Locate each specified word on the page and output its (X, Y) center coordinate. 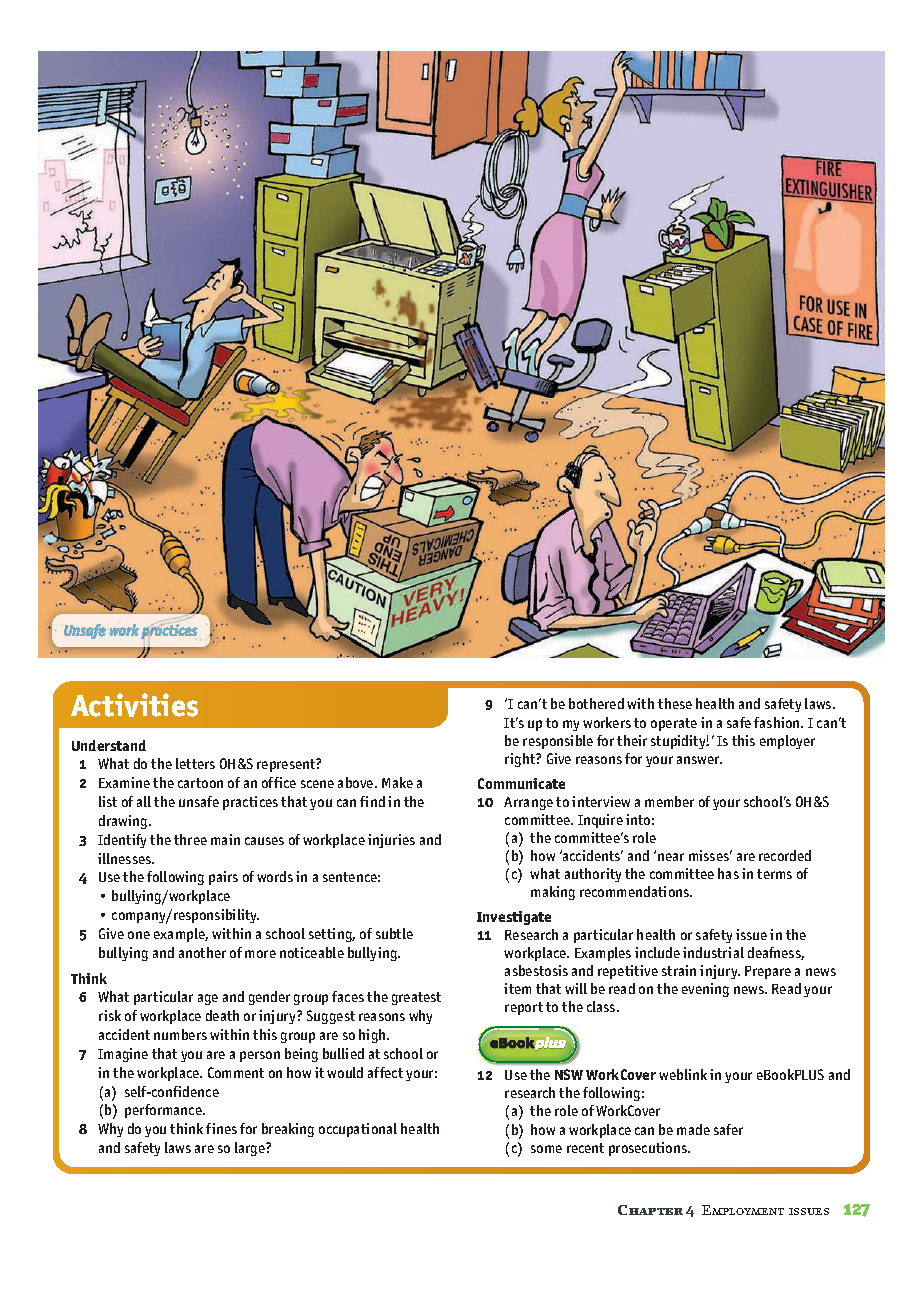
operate (674, 724)
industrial (713, 952)
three (190, 839)
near (671, 857)
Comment (236, 1072)
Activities (134, 705)
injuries (391, 841)
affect (385, 1072)
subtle (394, 933)
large (251, 1149)
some (546, 1149)
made (693, 1129)
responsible (558, 742)
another (202, 952)
